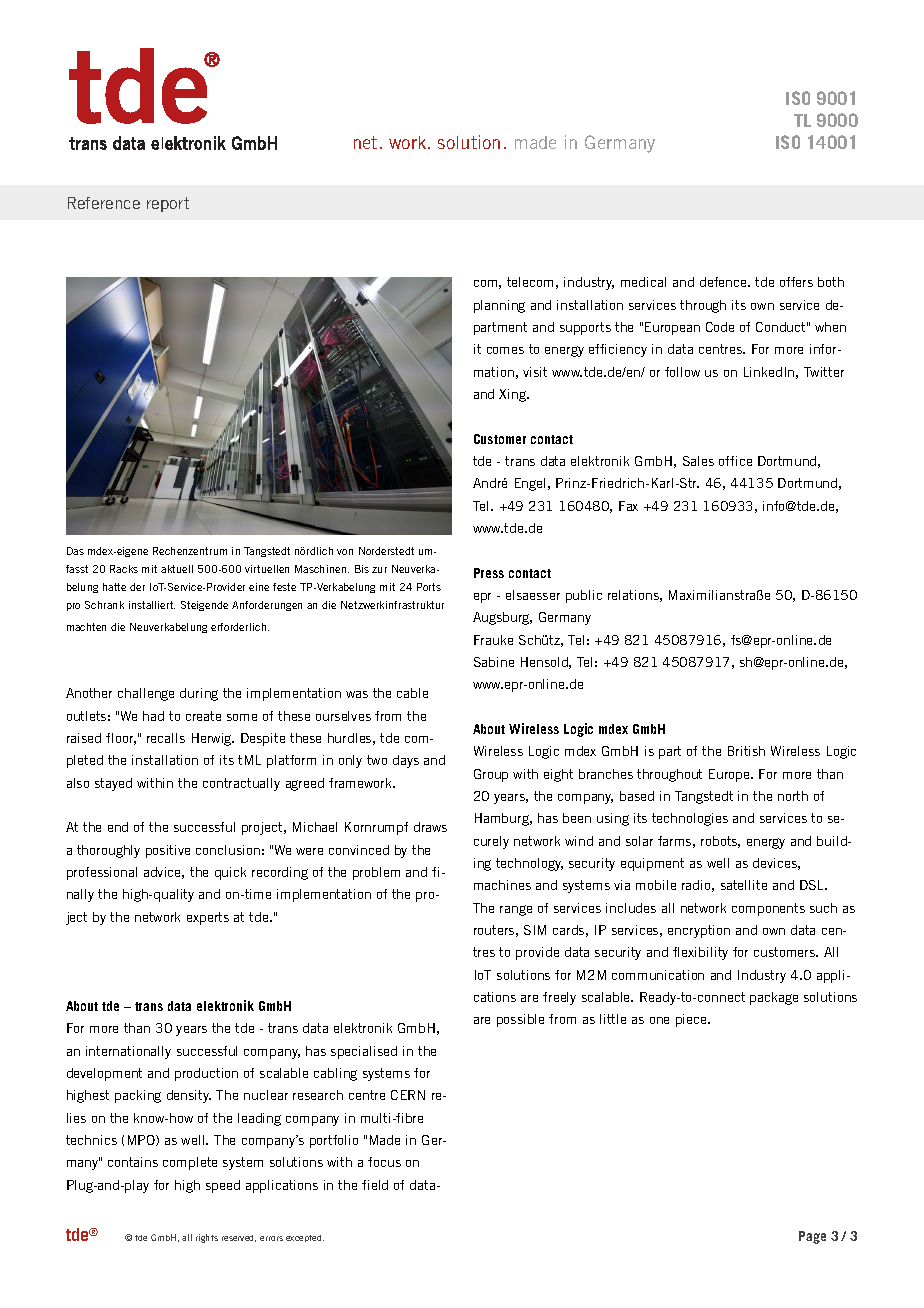 This page has height=1308, width=924. I want to click on planning, so click(499, 306).
